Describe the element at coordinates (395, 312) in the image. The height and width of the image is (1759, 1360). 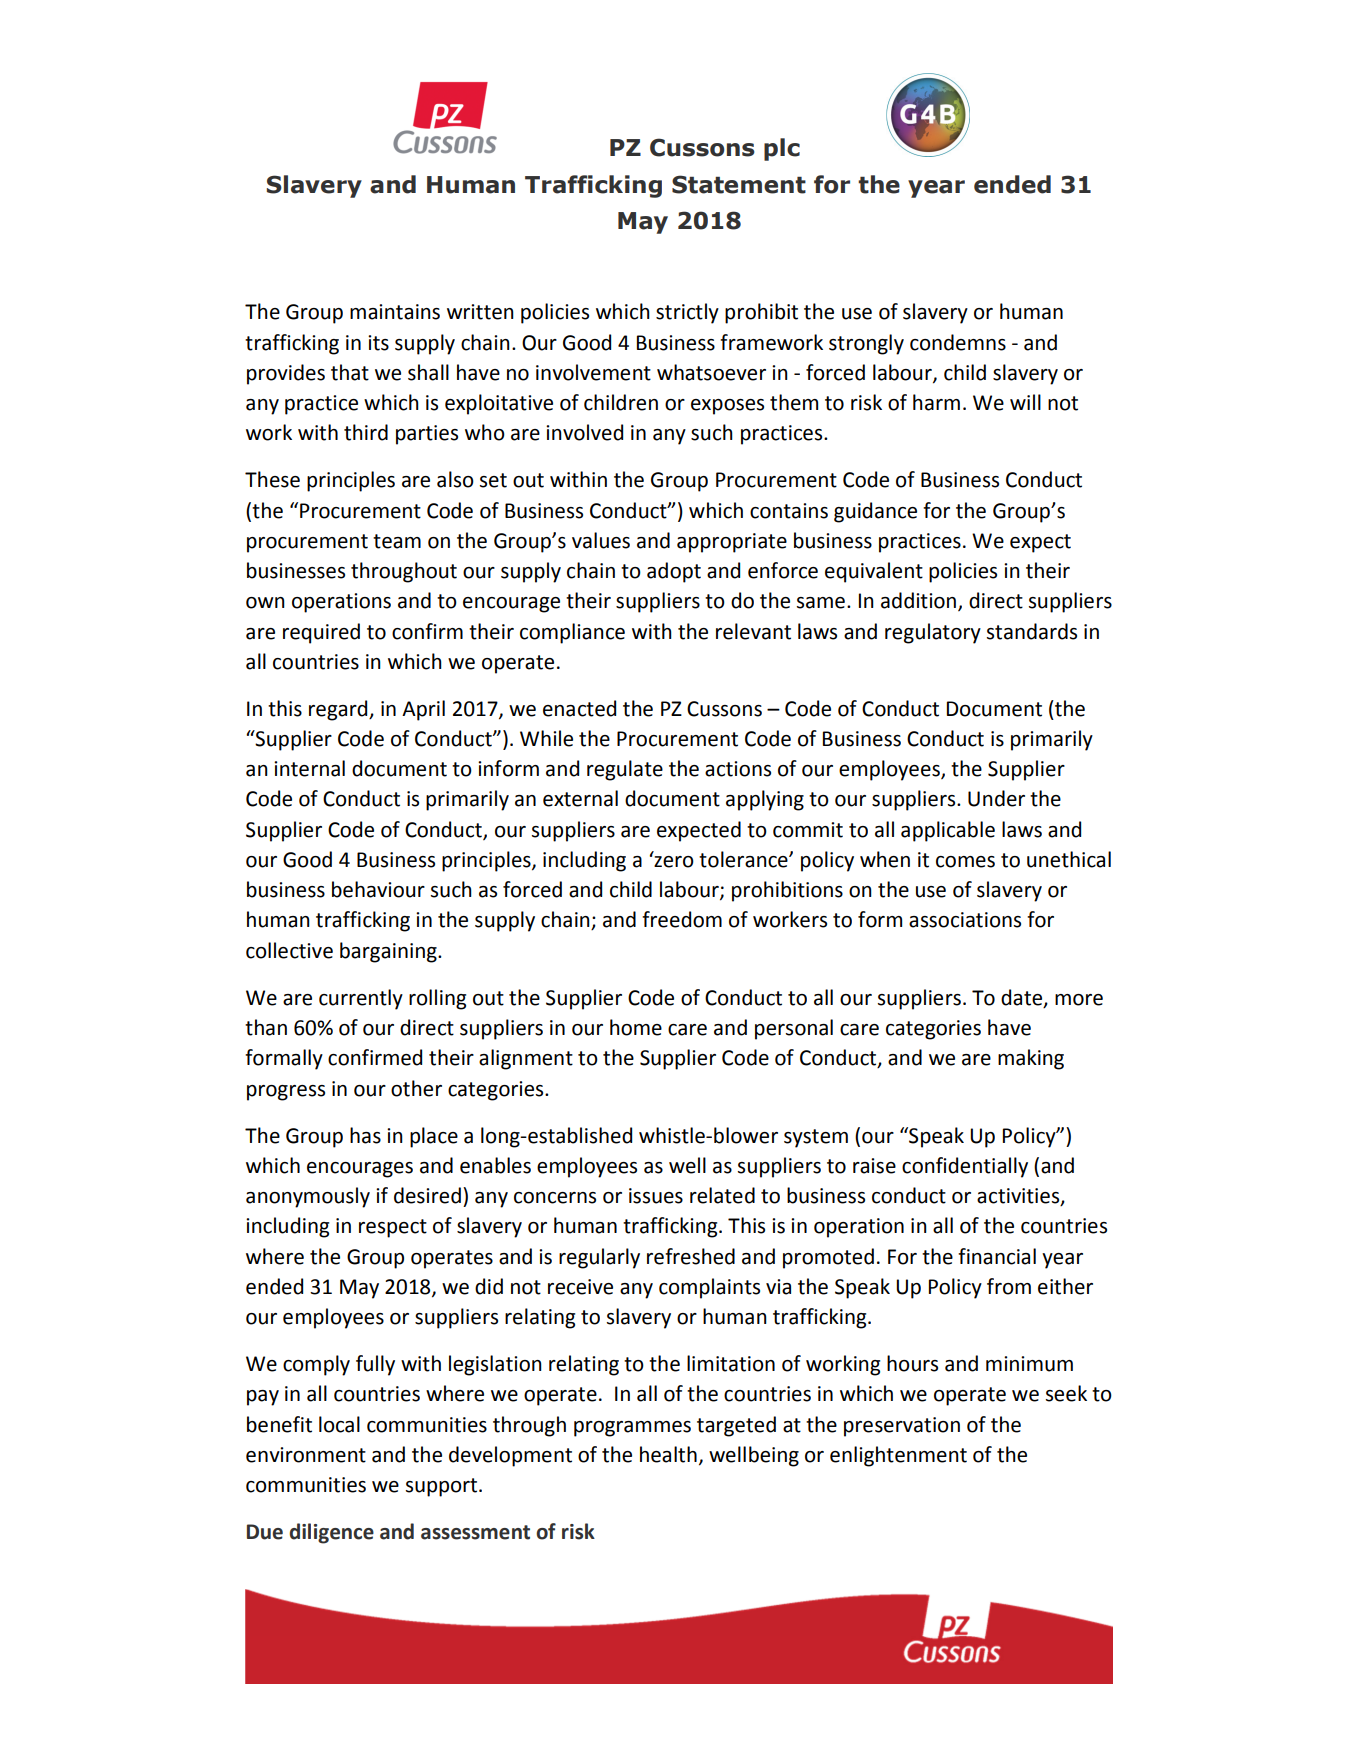
I see `maintains` at that location.
